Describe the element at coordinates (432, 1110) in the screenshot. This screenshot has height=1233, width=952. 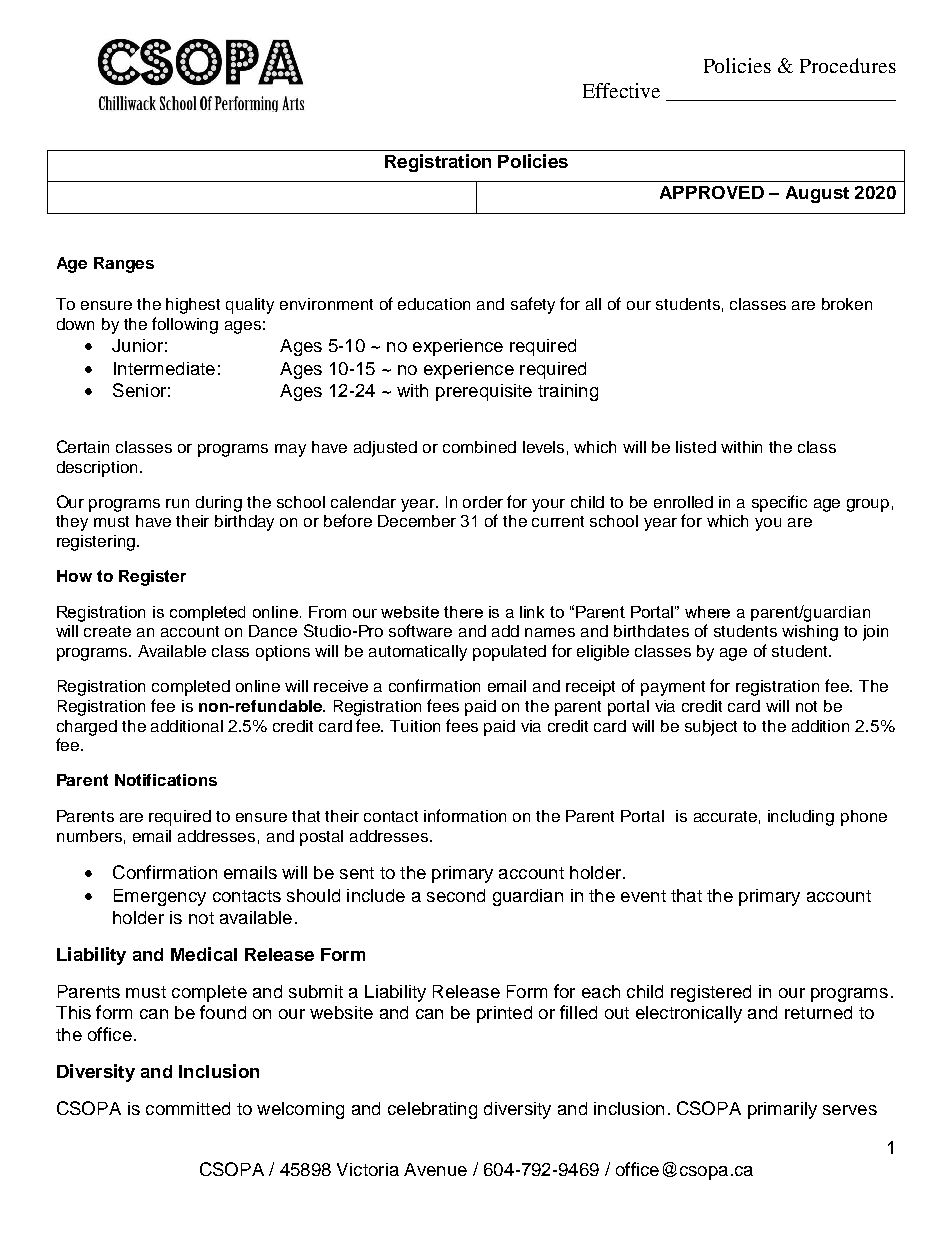
I see `celebrating` at that location.
